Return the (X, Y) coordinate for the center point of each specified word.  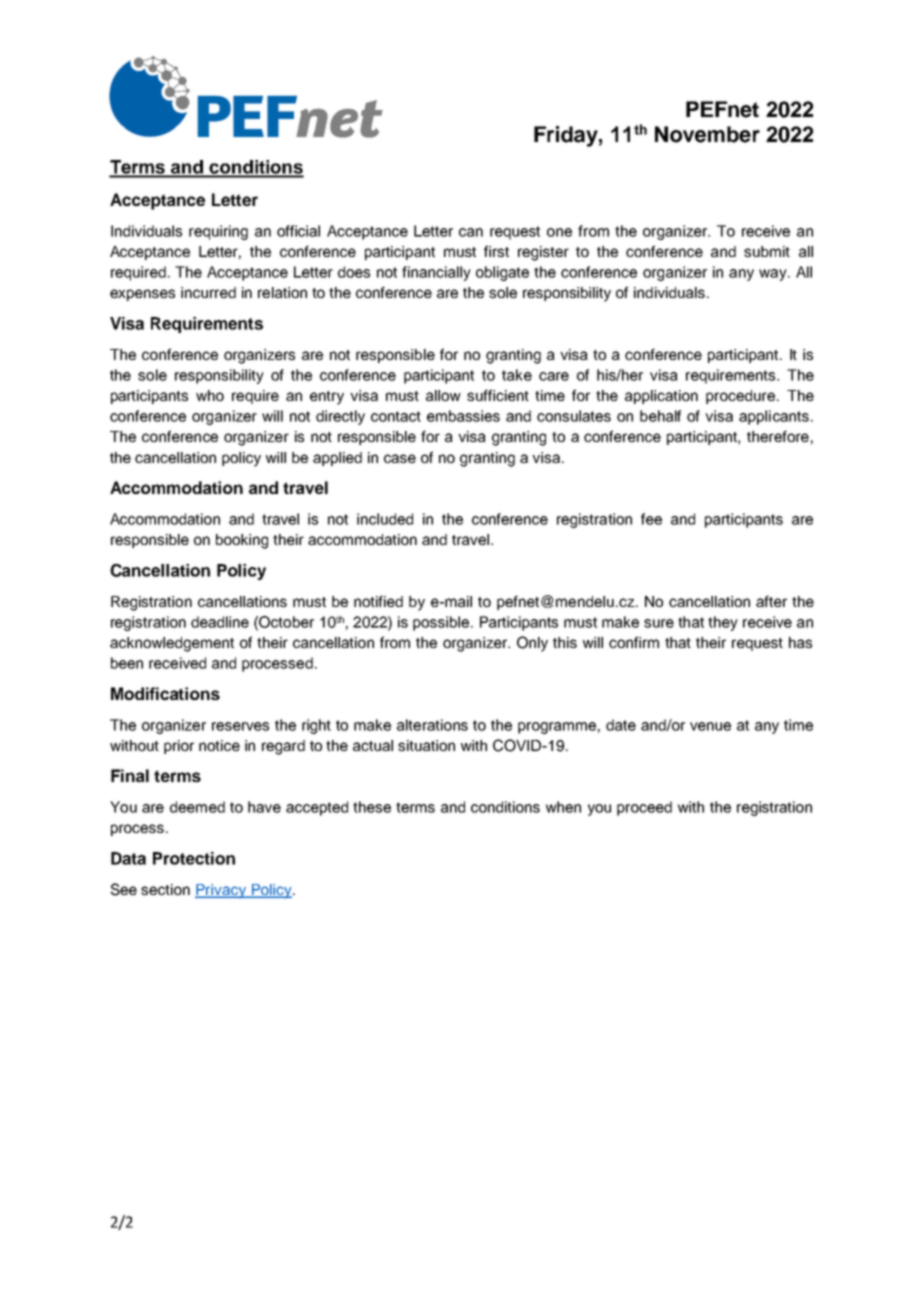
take (517, 375)
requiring (218, 232)
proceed (644, 808)
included (385, 519)
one (559, 232)
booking (242, 541)
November (707, 134)
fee (651, 519)
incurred (208, 292)
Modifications (165, 693)
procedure (740, 397)
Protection (194, 858)
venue (710, 726)
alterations (432, 725)
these (372, 807)
